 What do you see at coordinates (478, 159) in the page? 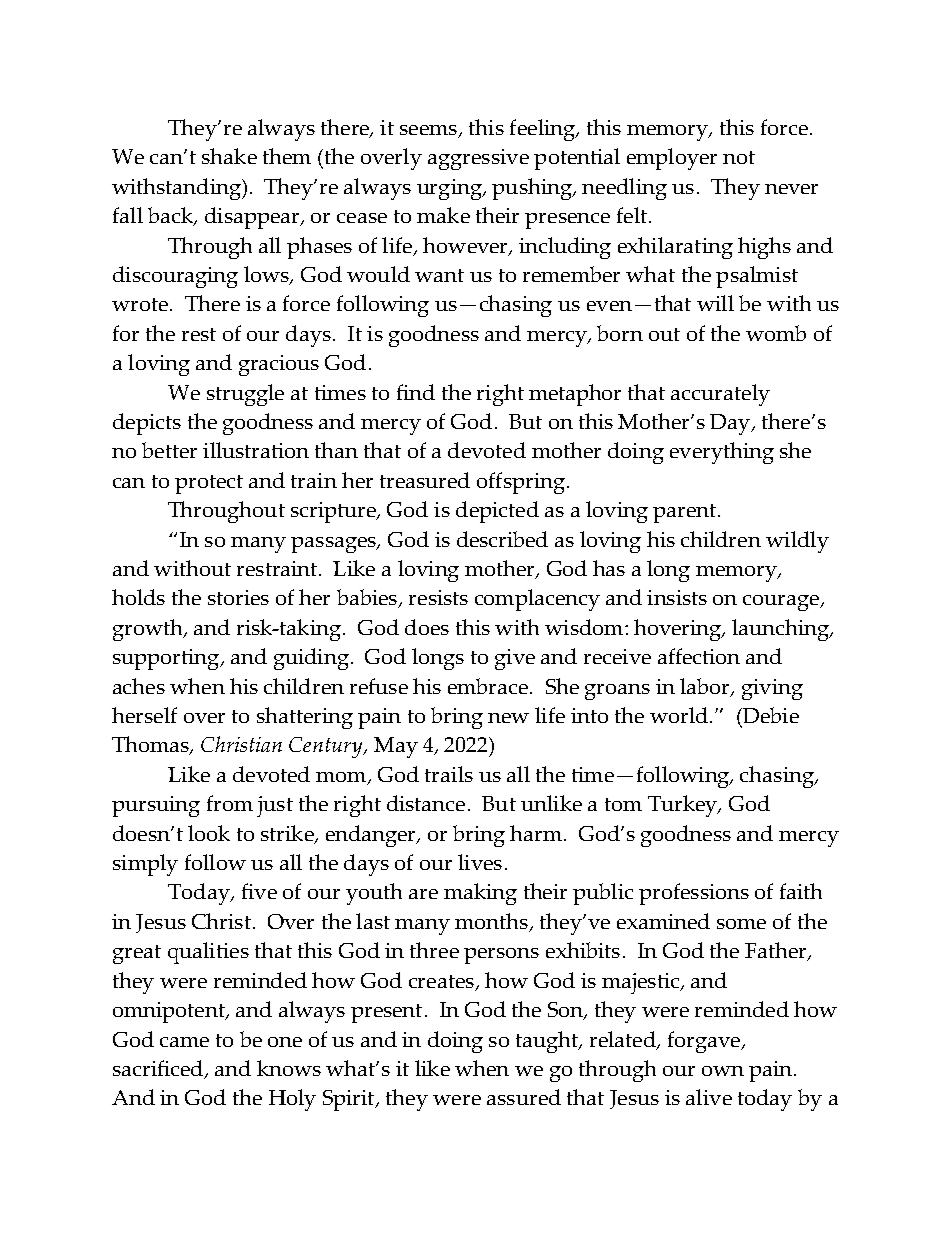
I see `aggressive` at bounding box center [478, 159].
